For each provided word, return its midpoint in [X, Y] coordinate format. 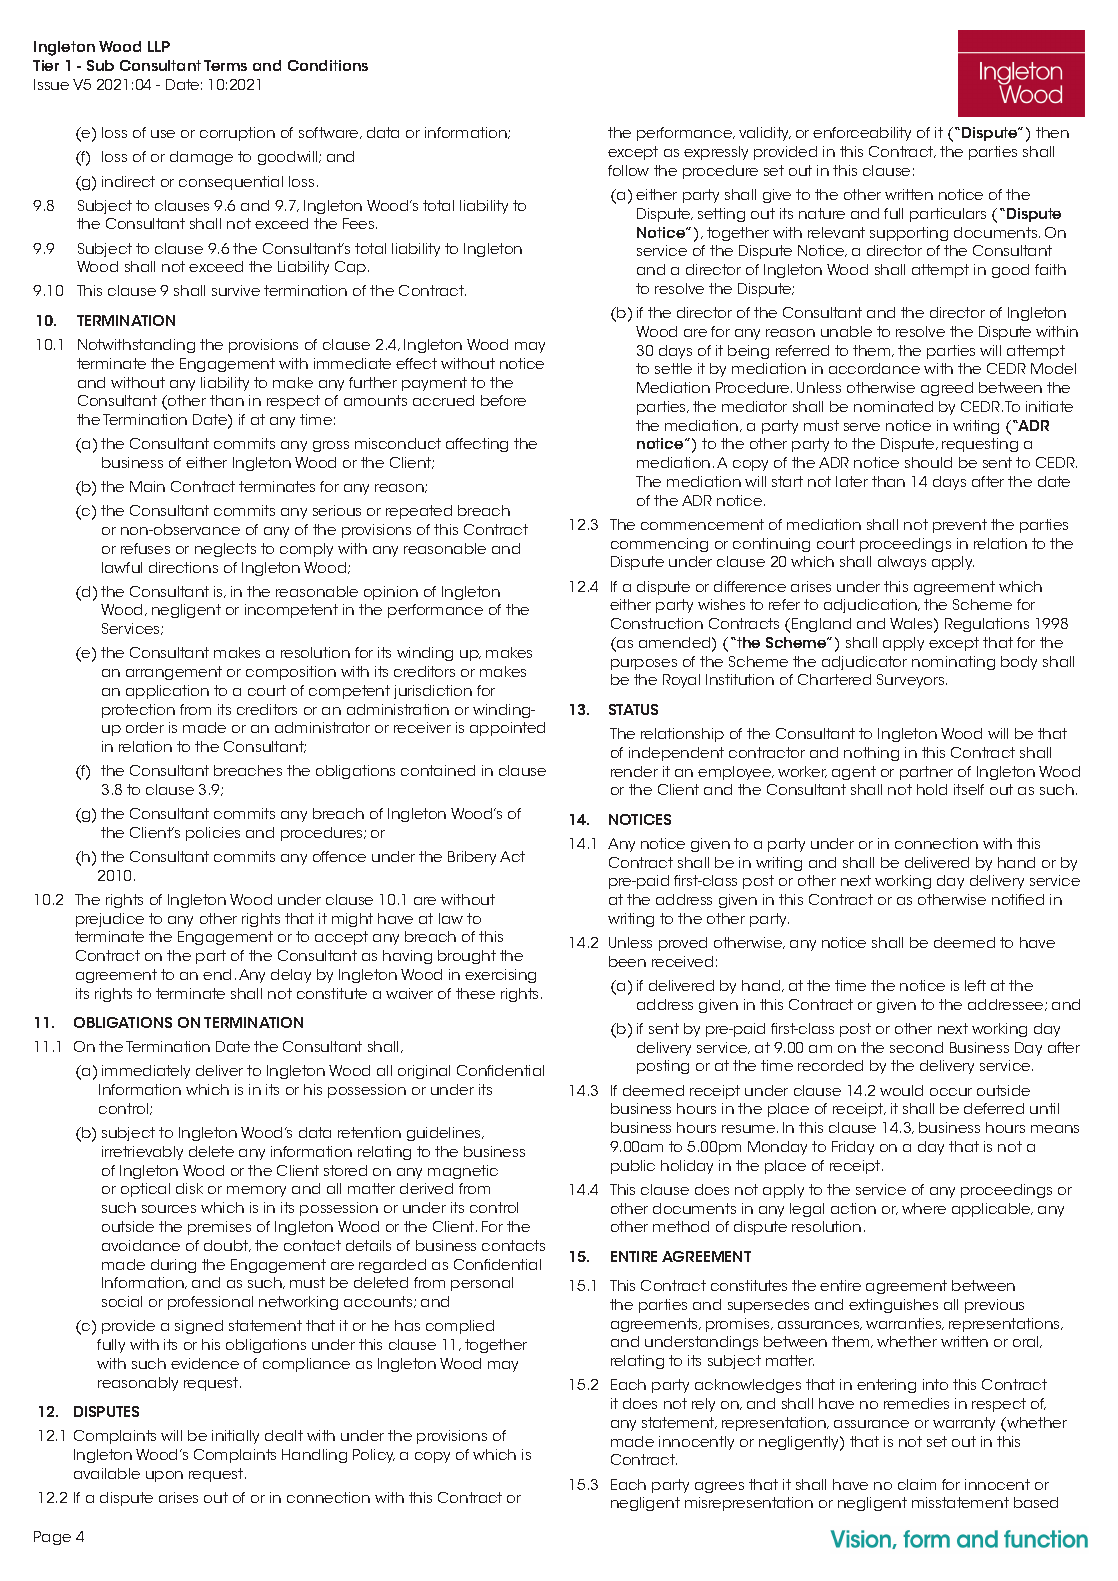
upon [164, 1476]
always [902, 563]
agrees [719, 1487]
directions [183, 567]
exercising [500, 976]
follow [628, 170]
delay [291, 976]
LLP [159, 46]
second [916, 1047]
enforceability [862, 134]
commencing [659, 545]
